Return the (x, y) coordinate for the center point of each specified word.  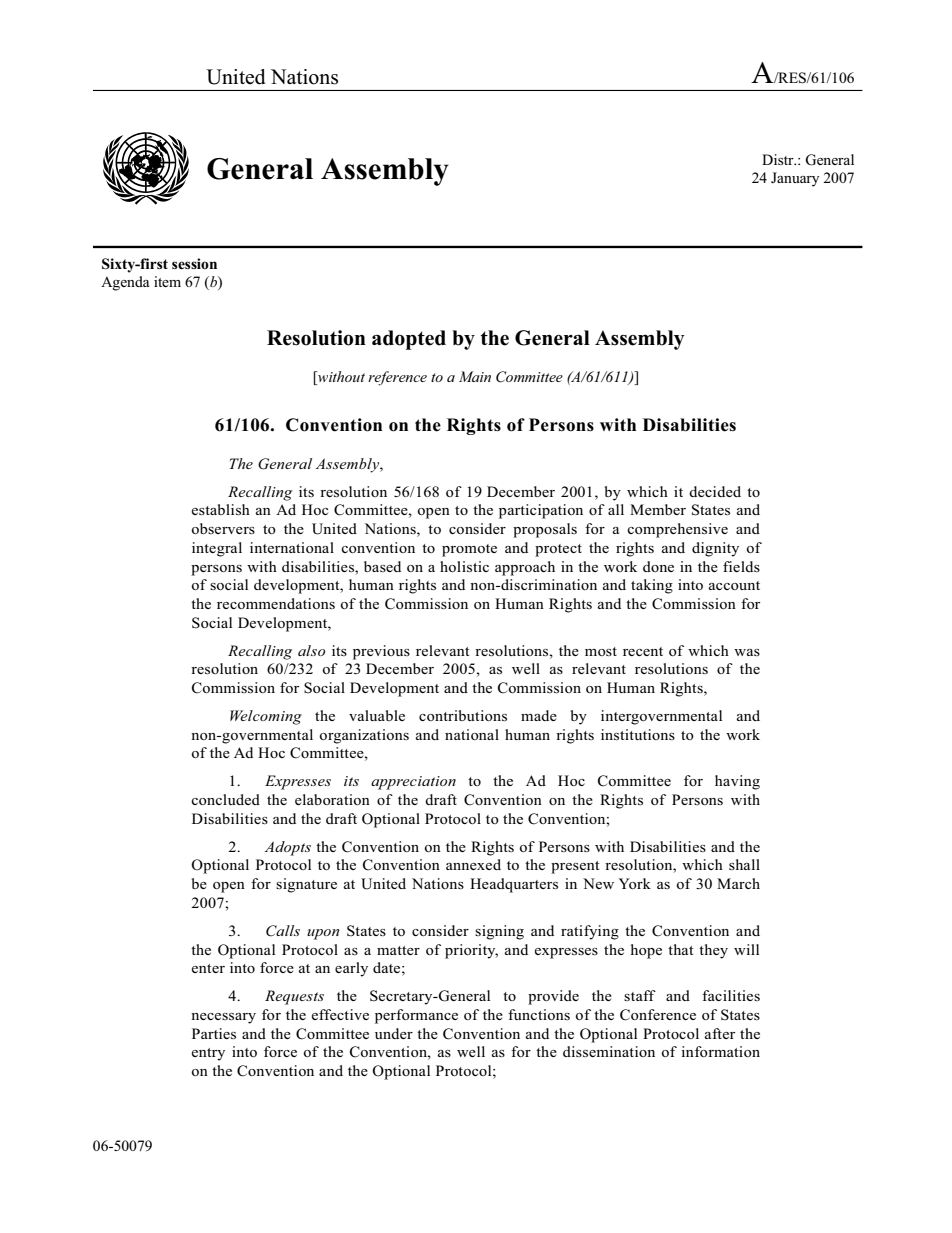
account (734, 585)
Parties (214, 1033)
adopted (409, 340)
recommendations (276, 603)
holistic (464, 566)
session (194, 263)
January (795, 179)
